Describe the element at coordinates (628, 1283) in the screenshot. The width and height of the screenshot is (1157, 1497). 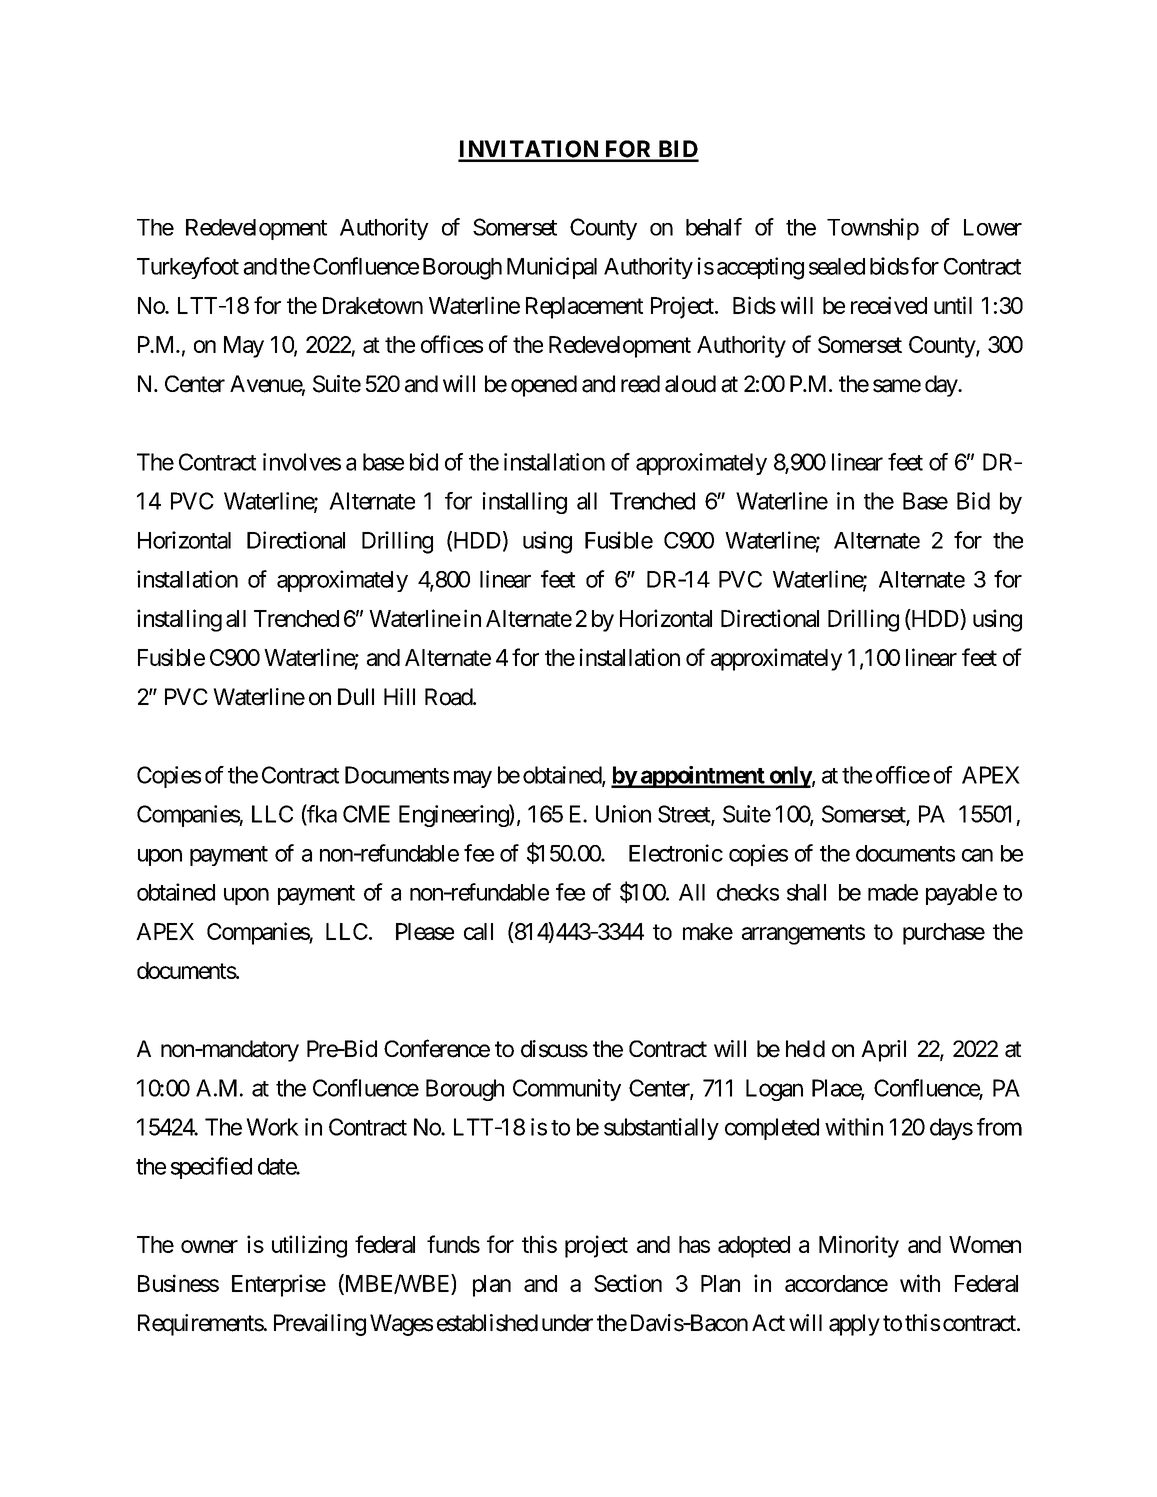
I see `Section` at that location.
